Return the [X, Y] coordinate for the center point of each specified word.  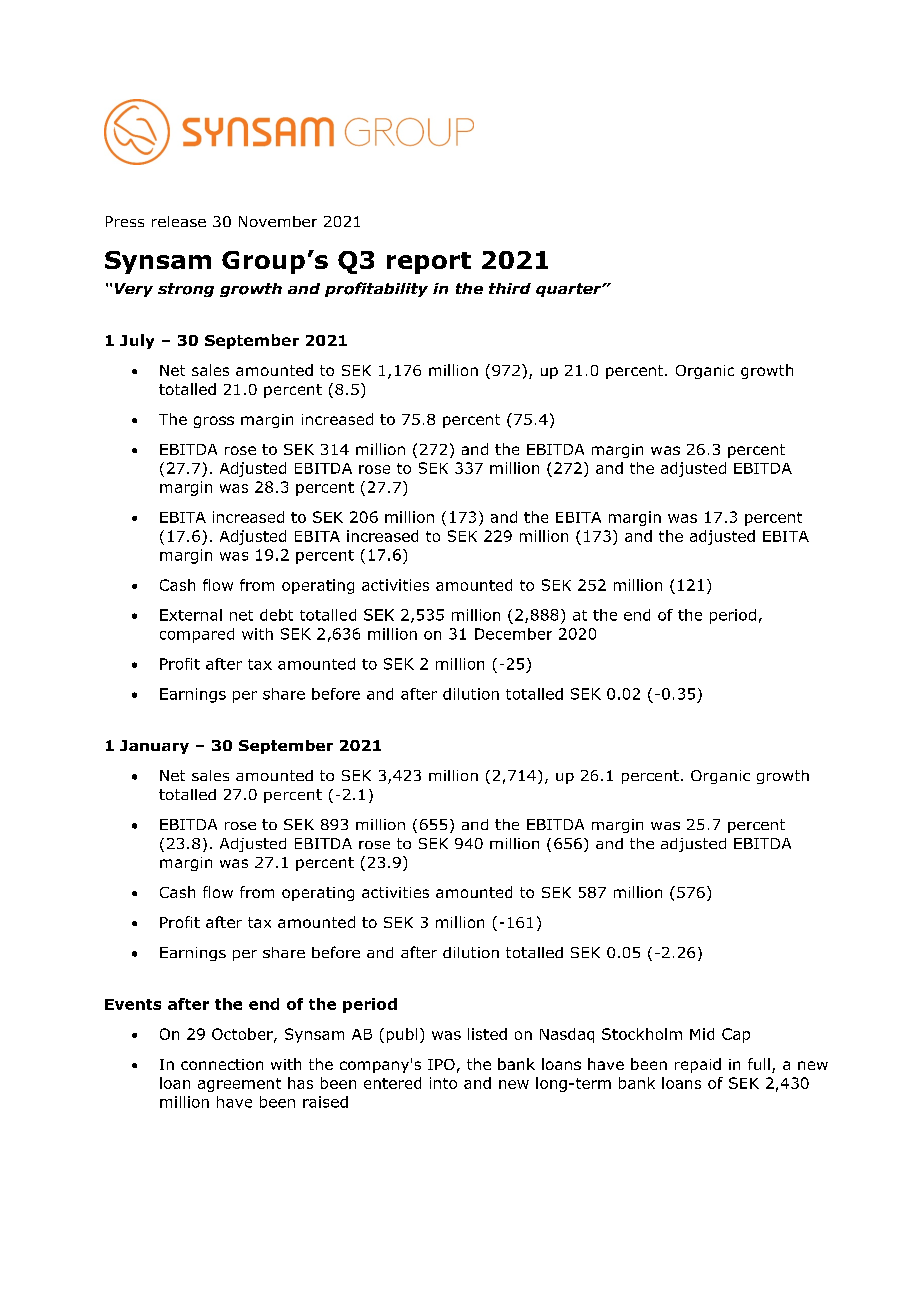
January [154, 747]
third [510, 288]
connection [222, 1064]
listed [487, 1034]
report [429, 263]
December [513, 634]
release [179, 221]
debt [276, 615]
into [443, 1083]
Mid [702, 1034]
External [191, 615]
